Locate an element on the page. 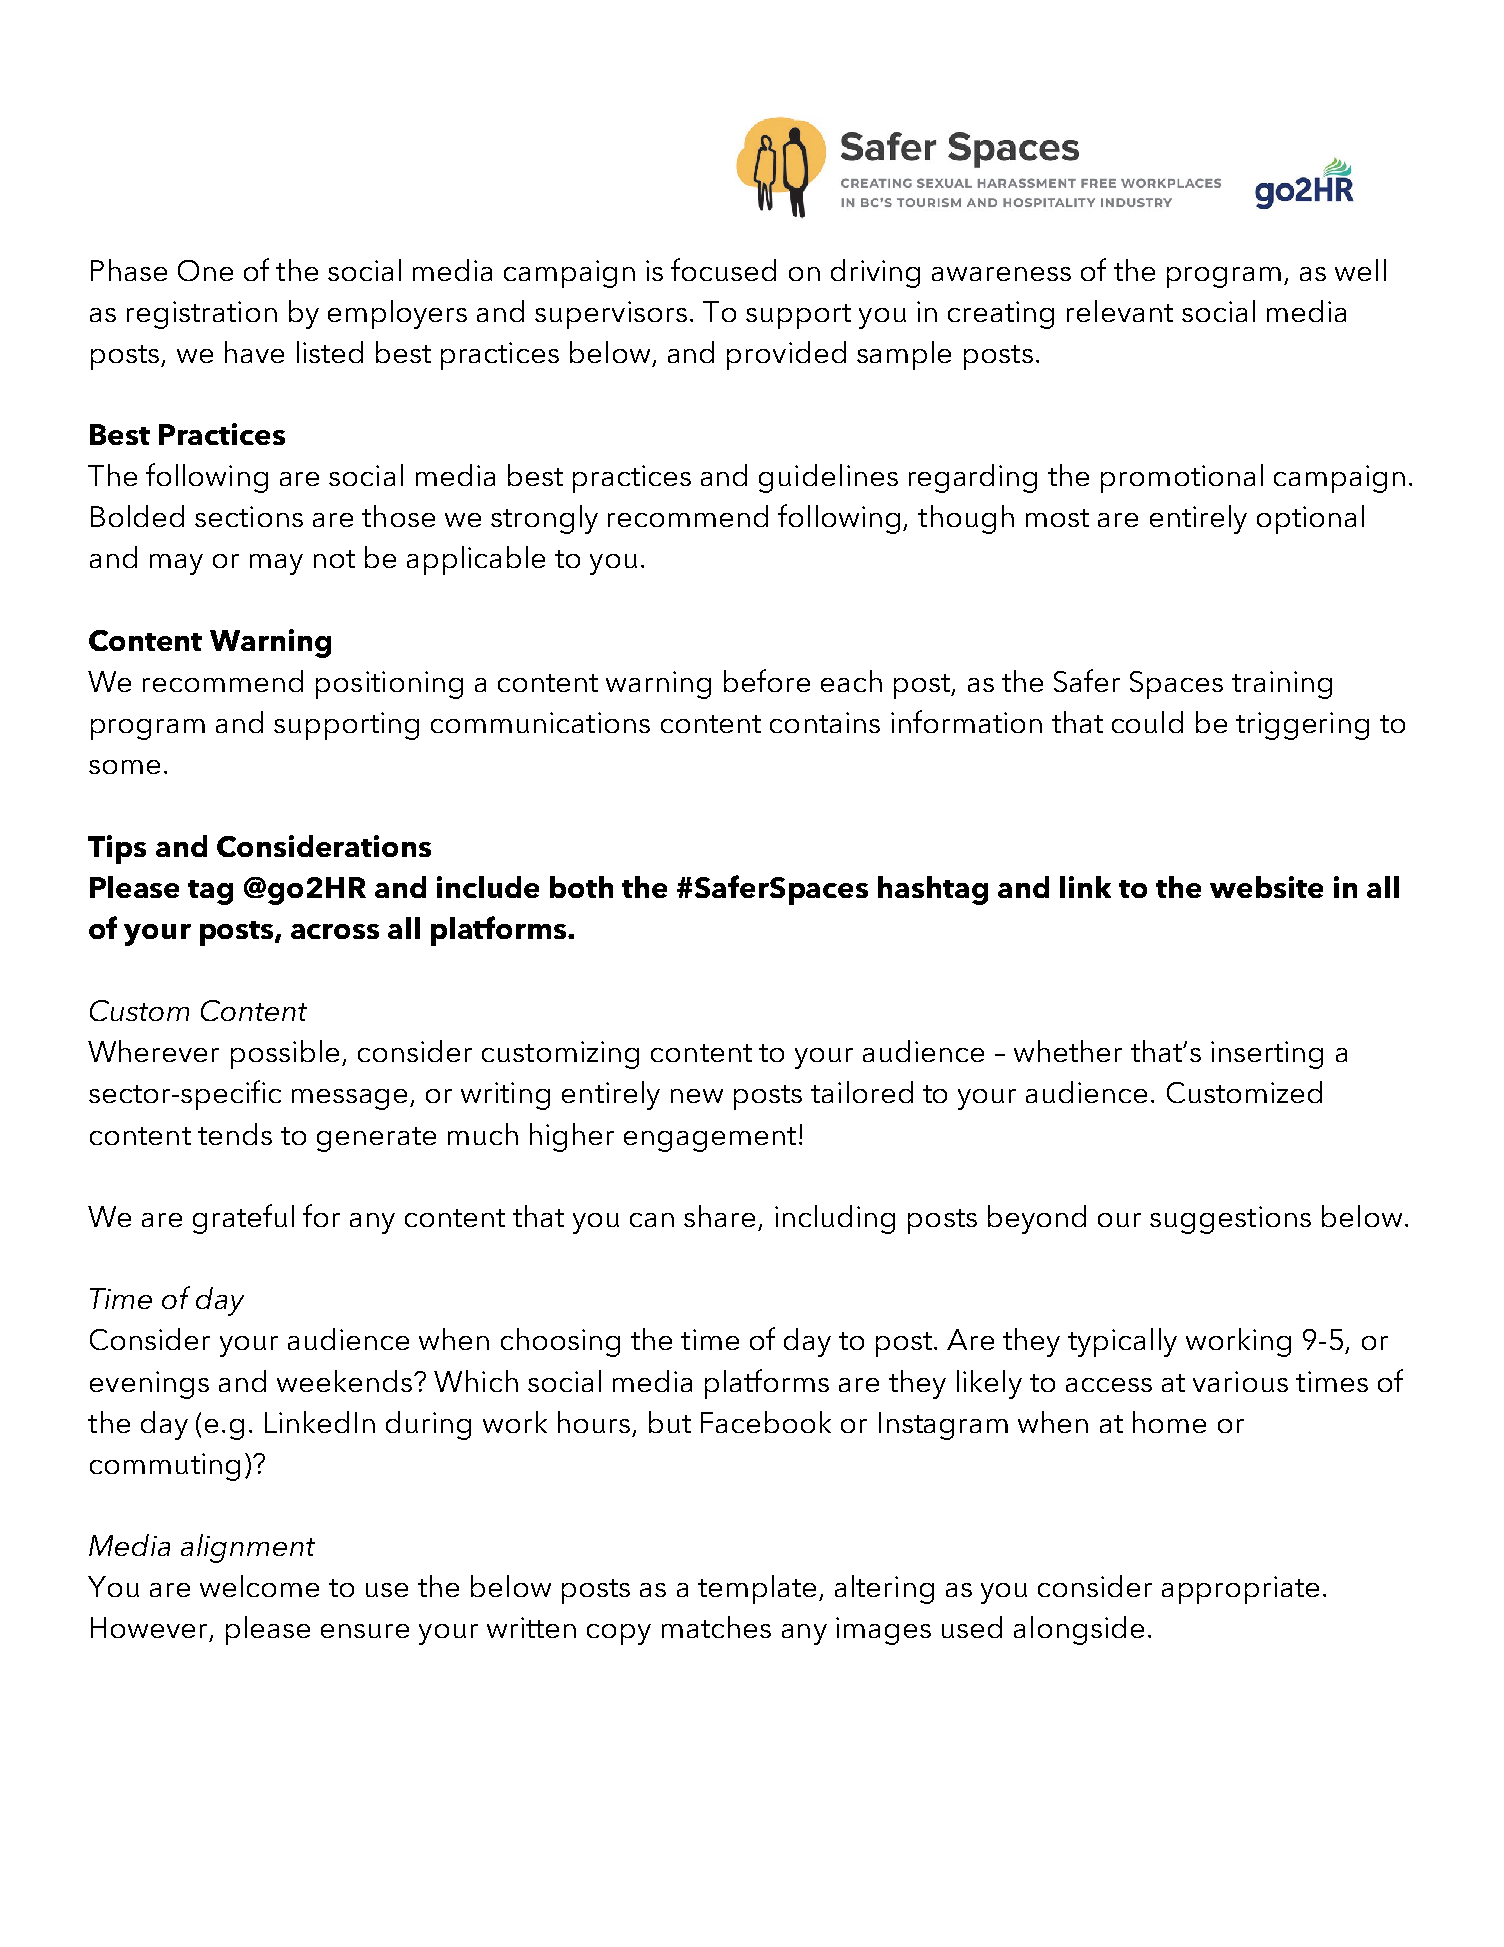  registration is located at coordinates (202, 315).
